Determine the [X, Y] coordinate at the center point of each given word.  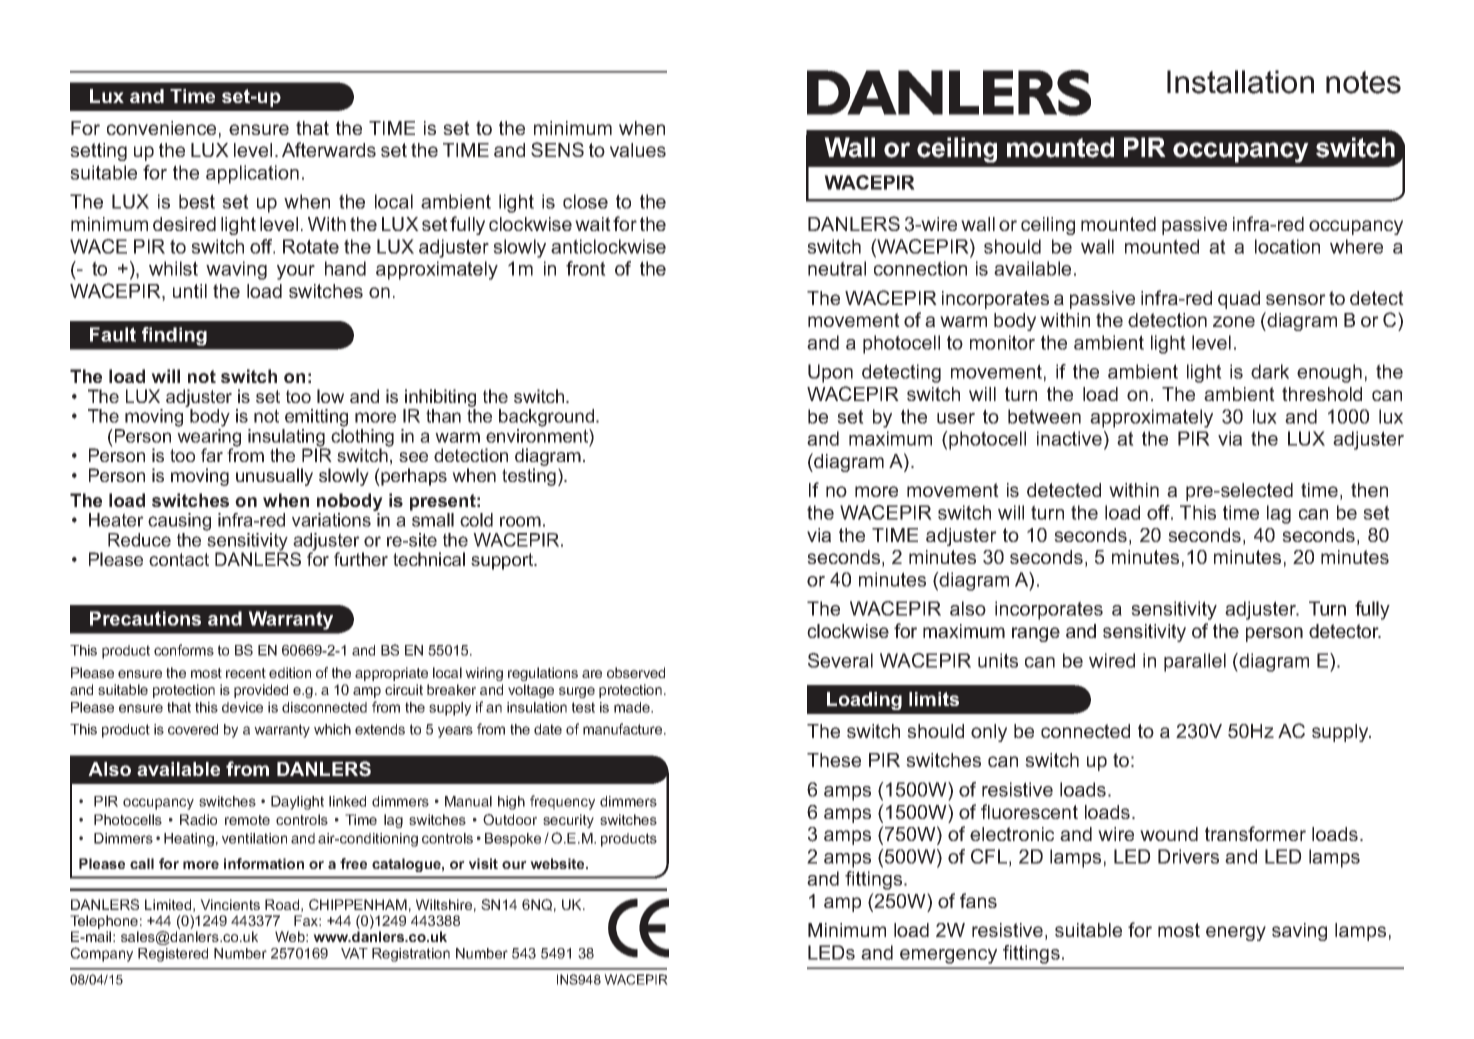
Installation [1240, 82]
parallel [1195, 662]
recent [246, 673]
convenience [161, 128]
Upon [830, 373]
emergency [948, 956]
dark [1270, 371]
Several [840, 660]
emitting [316, 418]
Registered [173, 955]
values [638, 150]
